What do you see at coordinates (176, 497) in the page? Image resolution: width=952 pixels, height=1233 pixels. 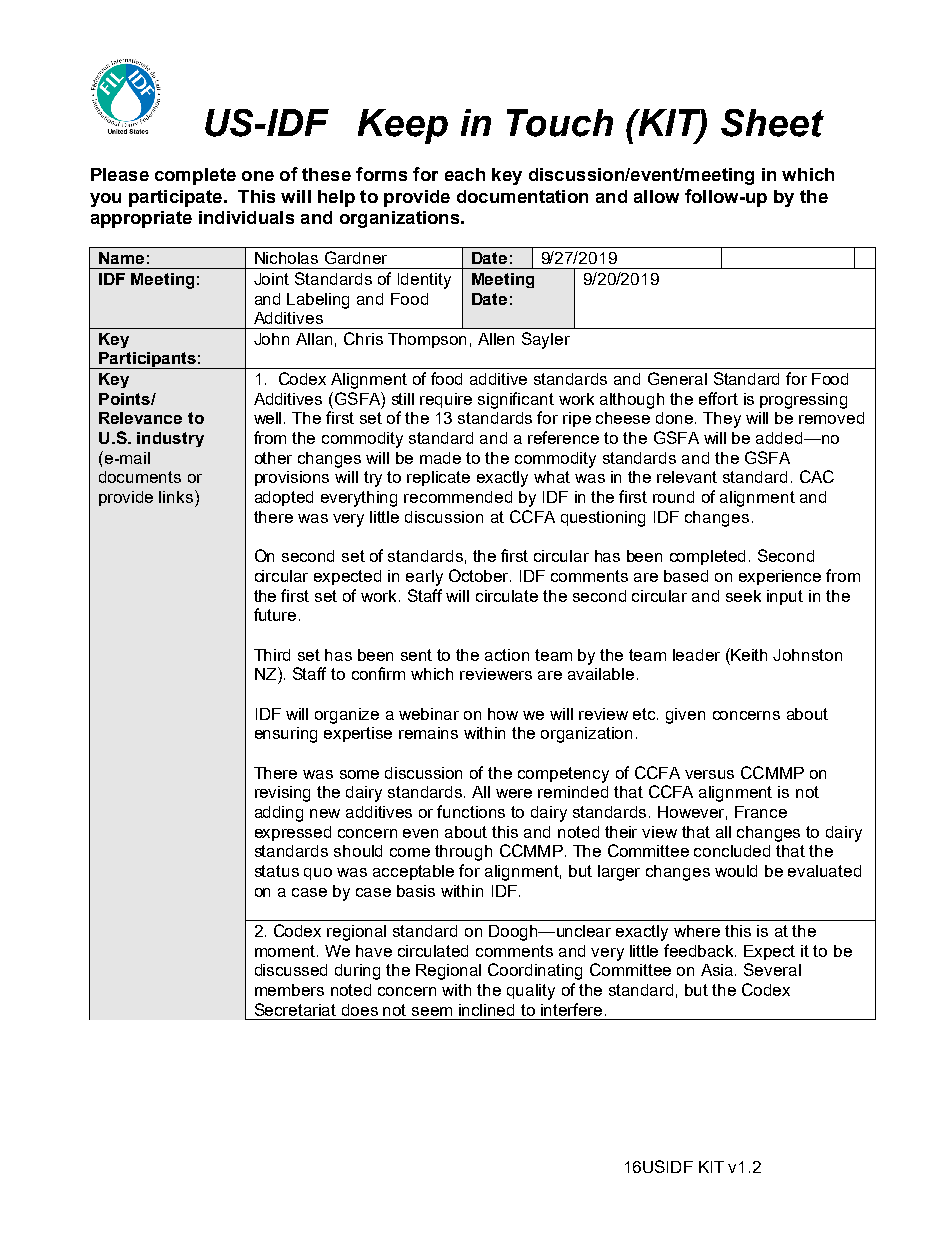 I see `links` at bounding box center [176, 497].
